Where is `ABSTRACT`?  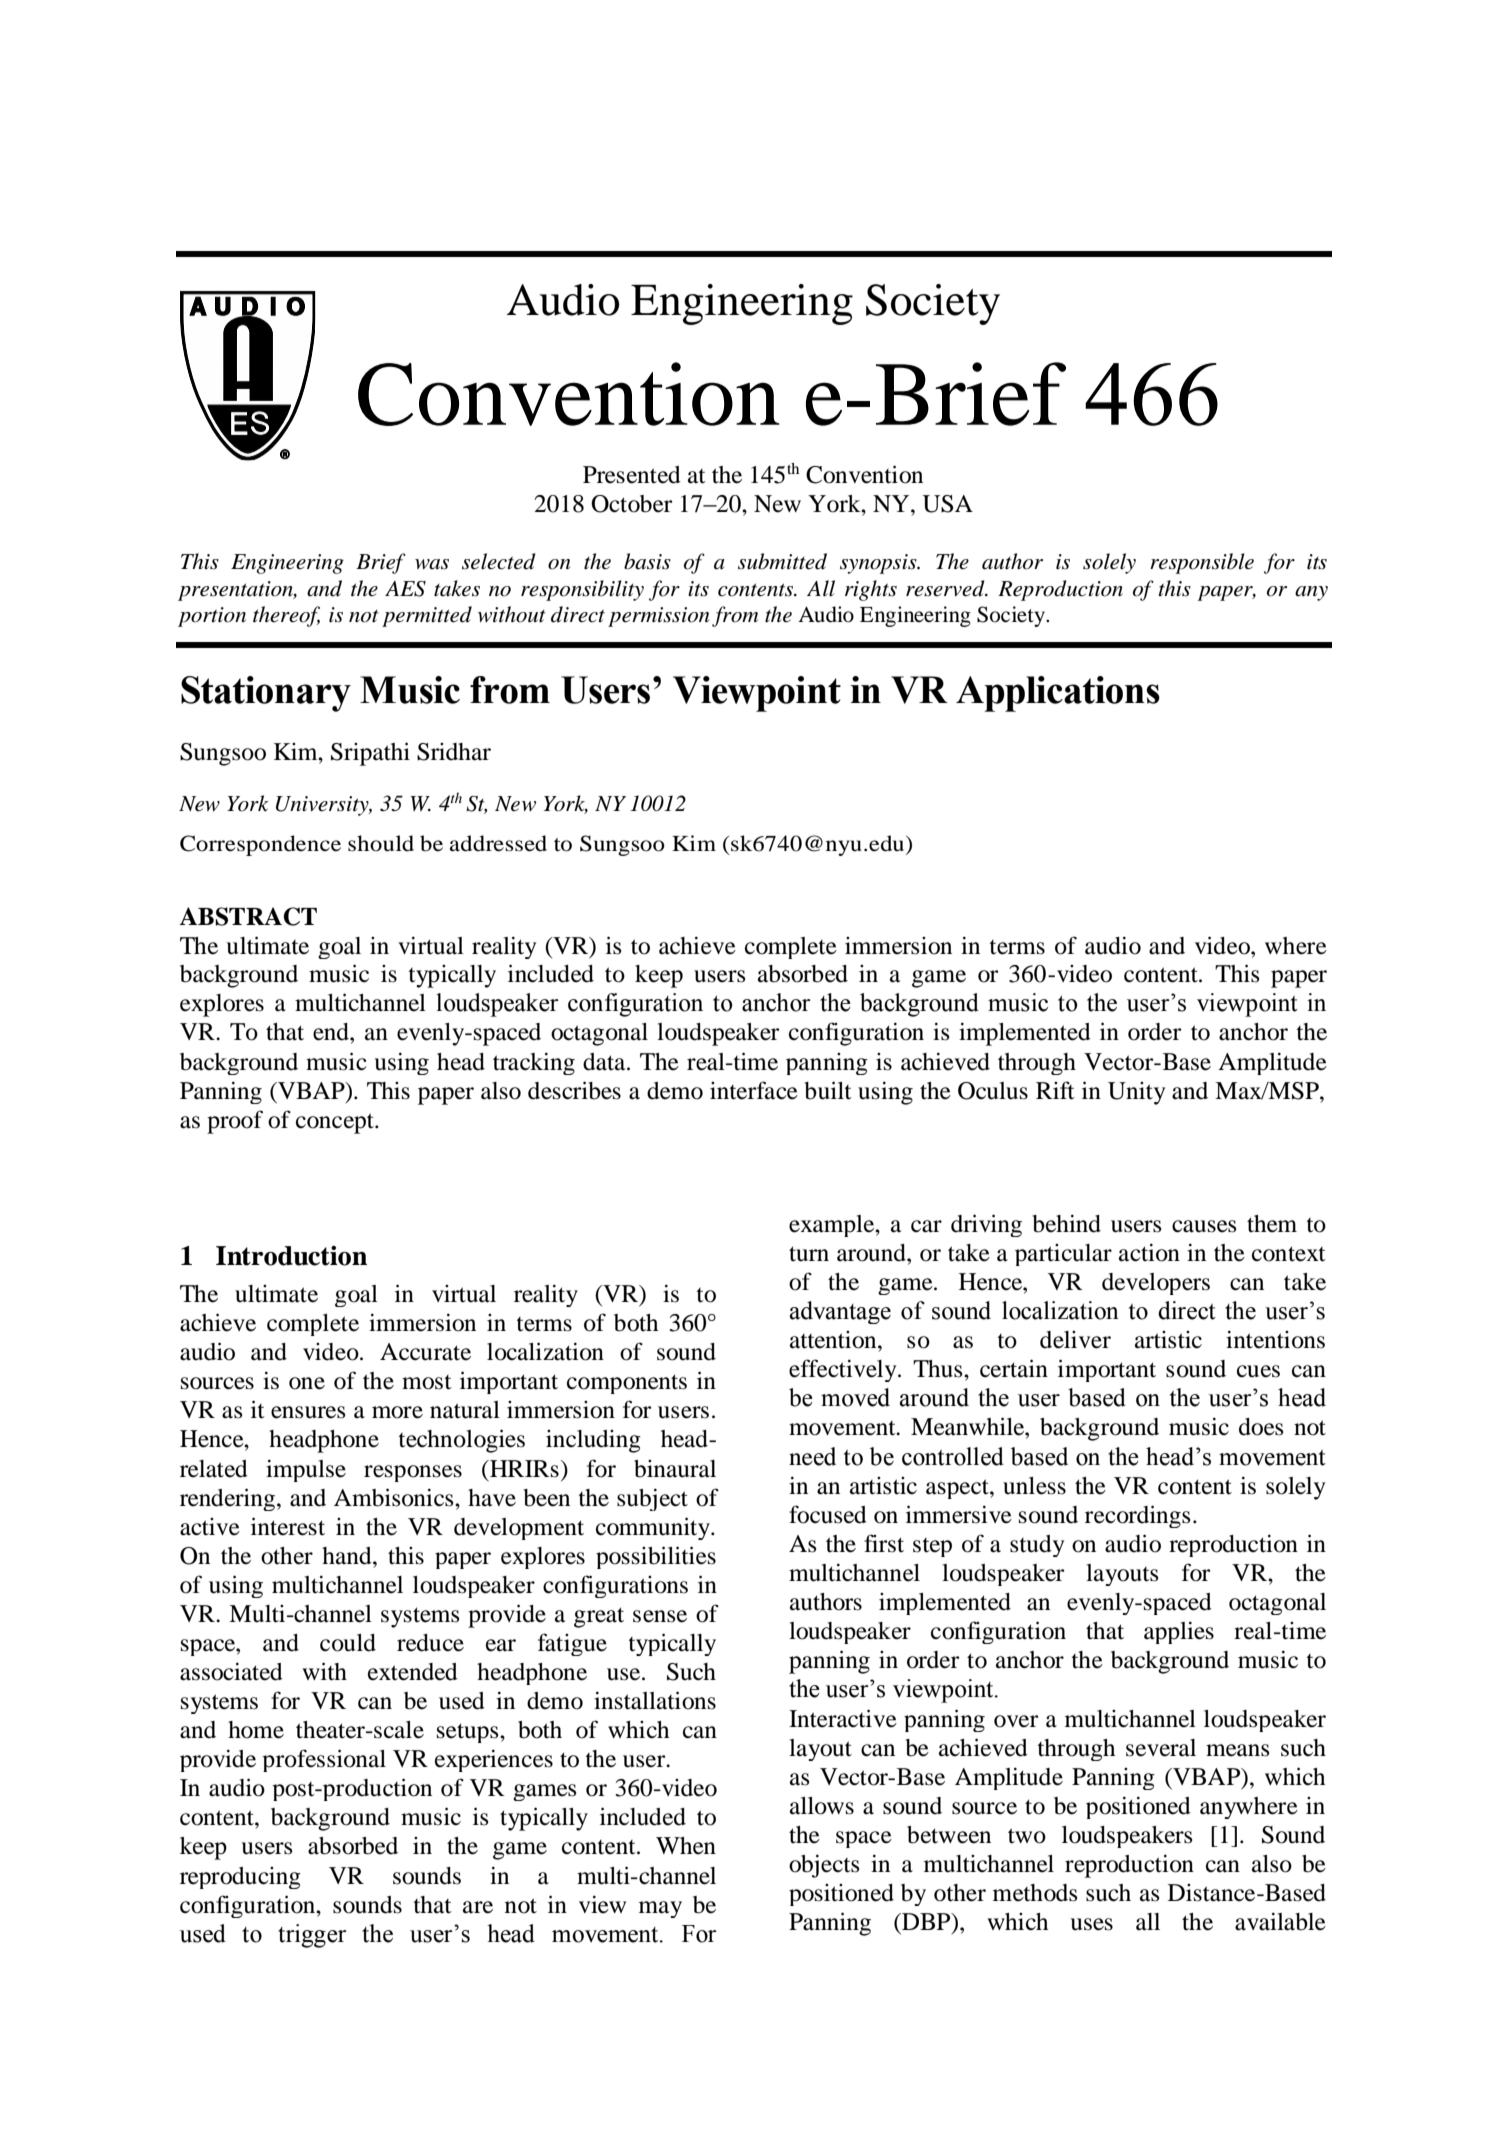
ABSTRACT is located at coordinates (248, 916).
